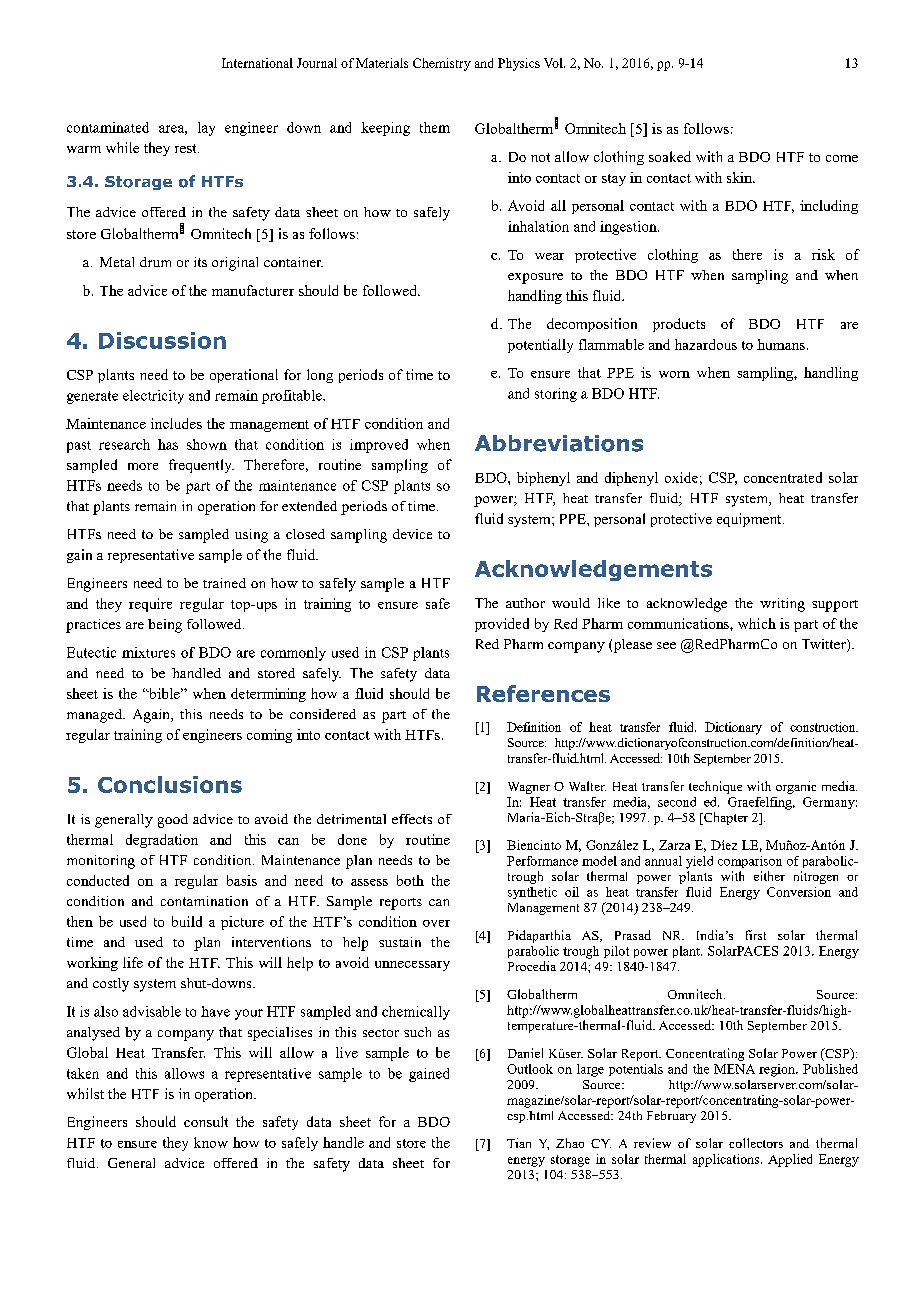 The width and height of the screenshot is (924, 1308). I want to click on consult, so click(206, 1121).
